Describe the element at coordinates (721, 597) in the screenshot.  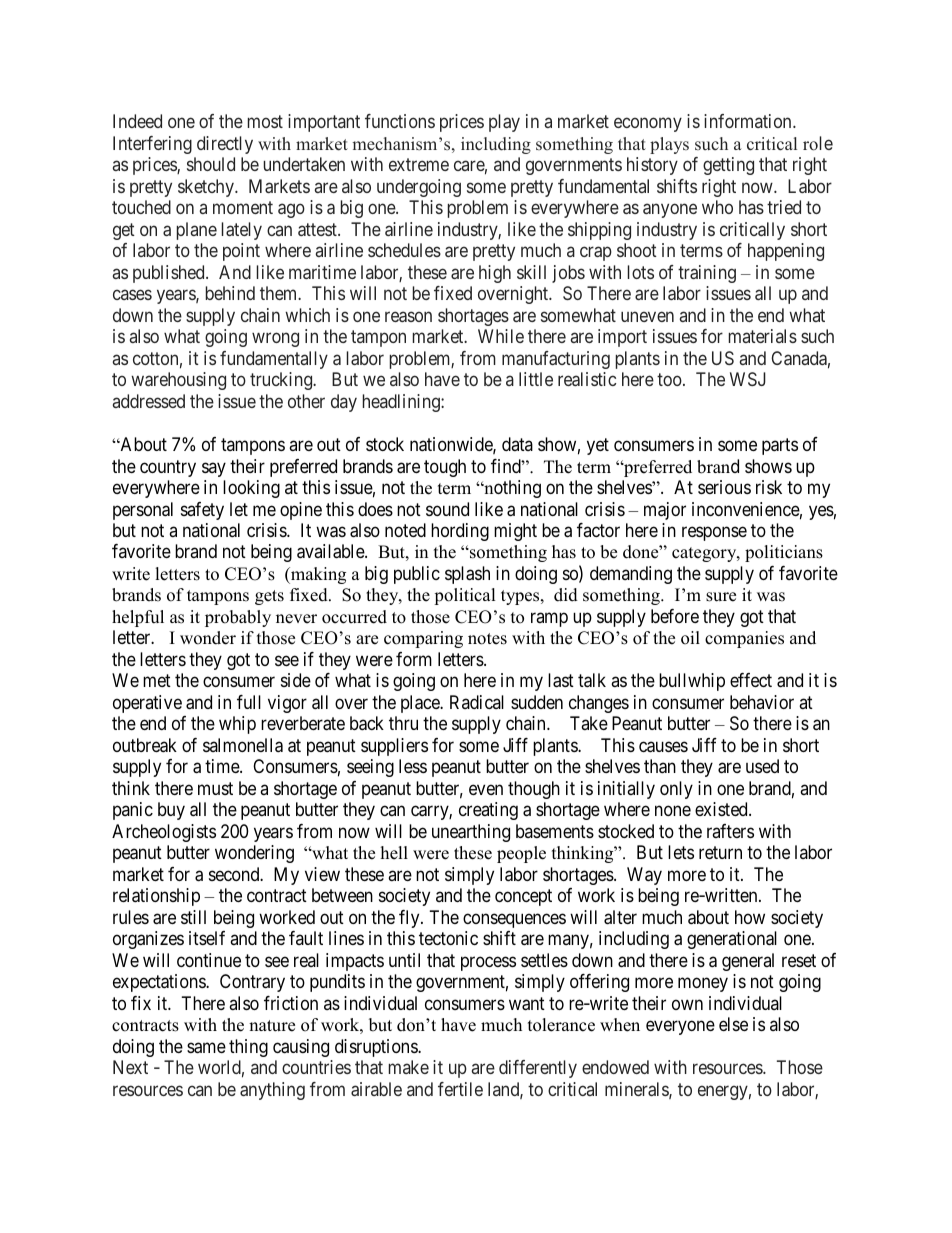
I see `sure` at that location.
